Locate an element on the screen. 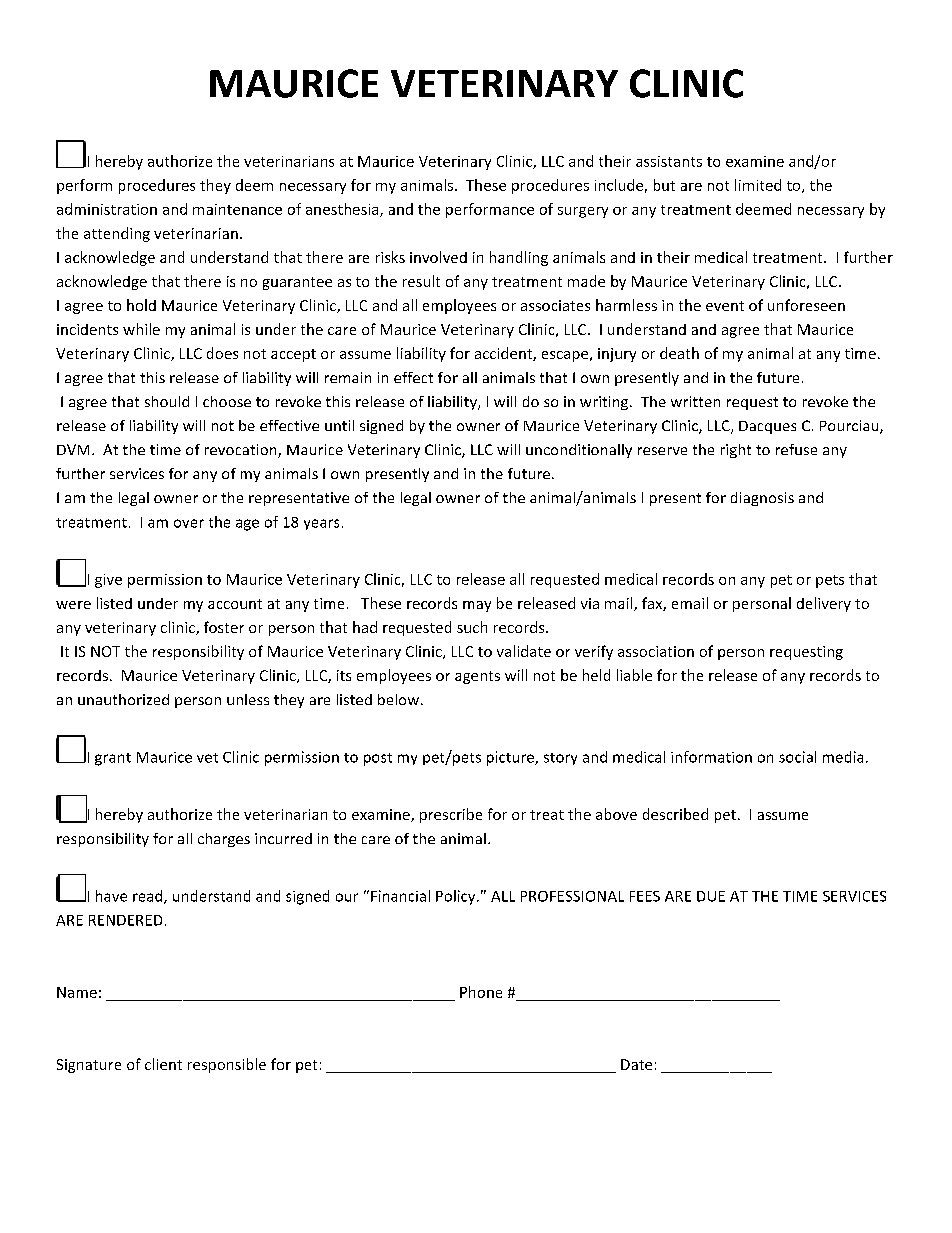 The width and height of the screenshot is (952, 1233). Phone is located at coordinates (481, 992).
